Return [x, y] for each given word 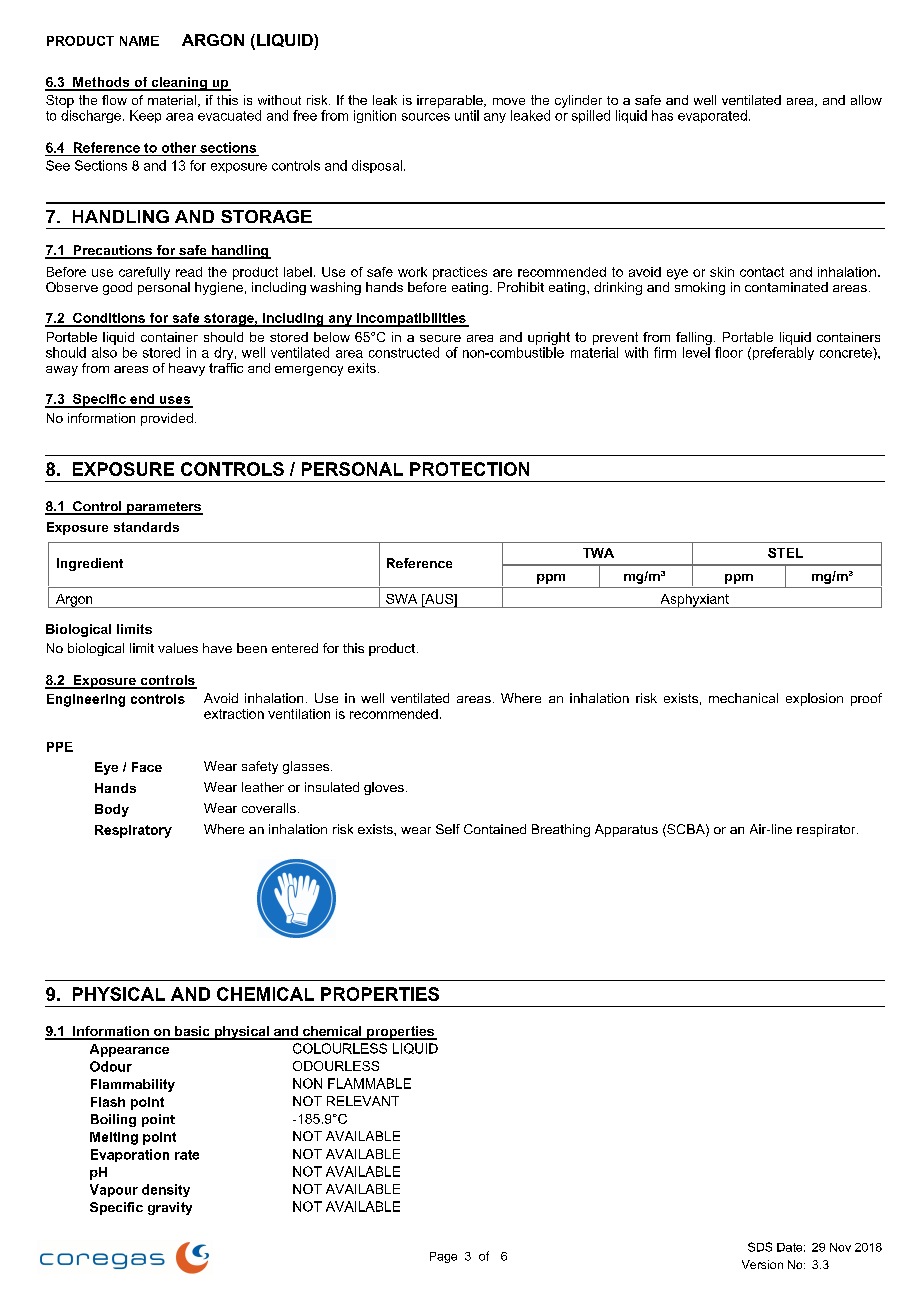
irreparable [451, 101]
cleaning [179, 84]
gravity [170, 1208]
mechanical [743, 698]
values [178, 648]
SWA [401, 599]
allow [866, 100]
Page [443, 1257]
